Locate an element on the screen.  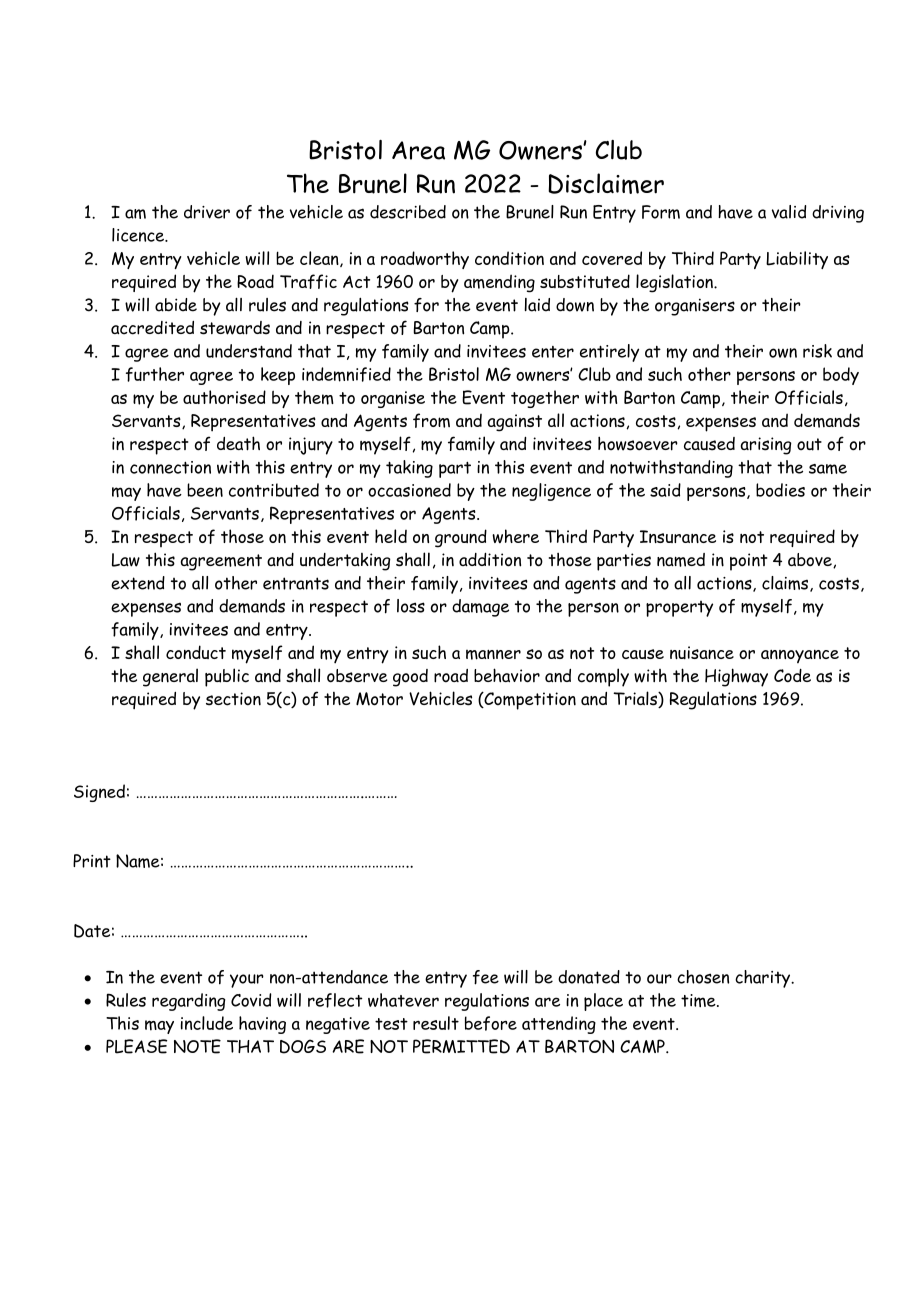
Motor is located at coordinates (379, 699).
